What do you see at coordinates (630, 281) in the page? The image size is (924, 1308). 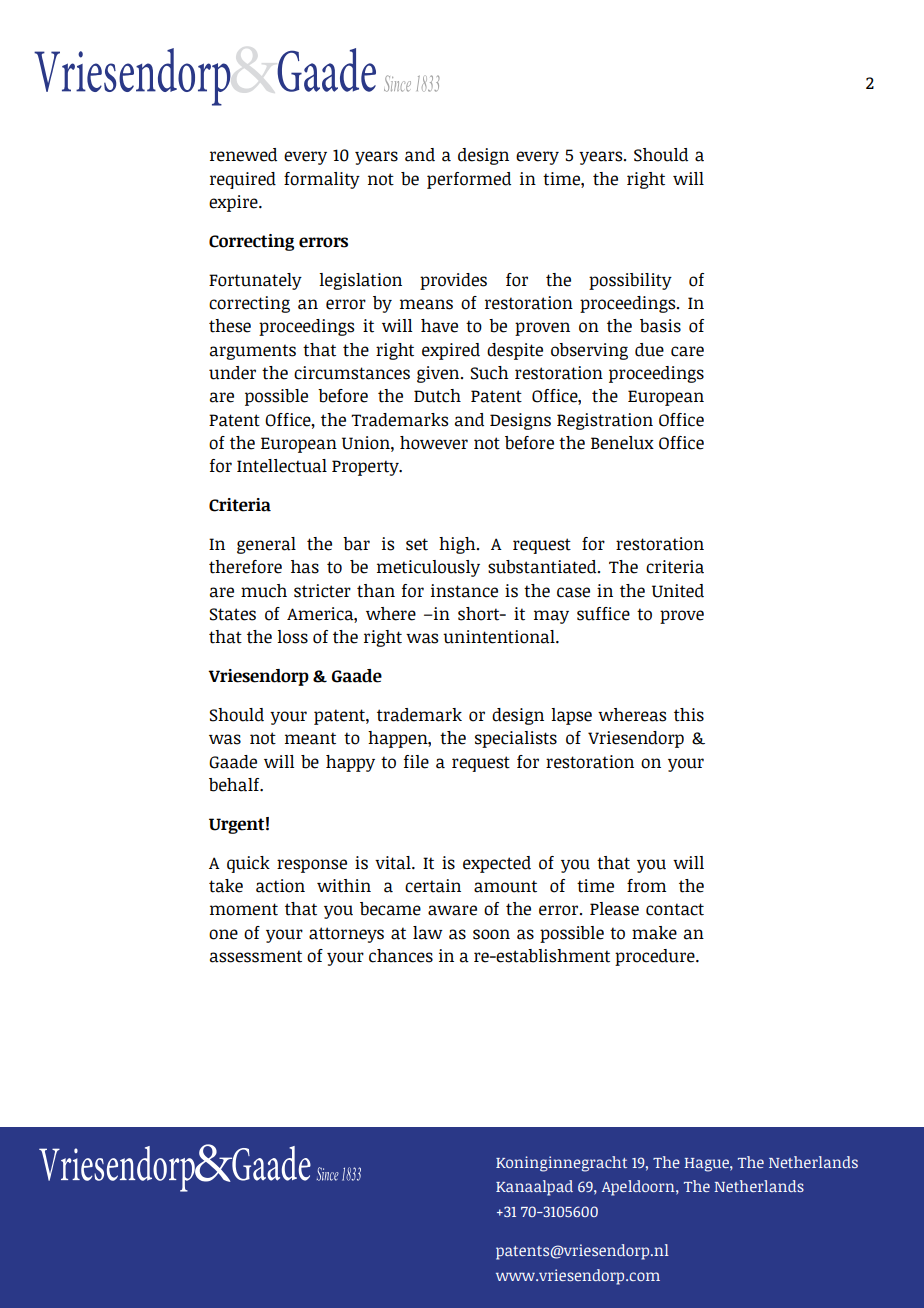 I see `possibility` at bounding box center [630, 281].
